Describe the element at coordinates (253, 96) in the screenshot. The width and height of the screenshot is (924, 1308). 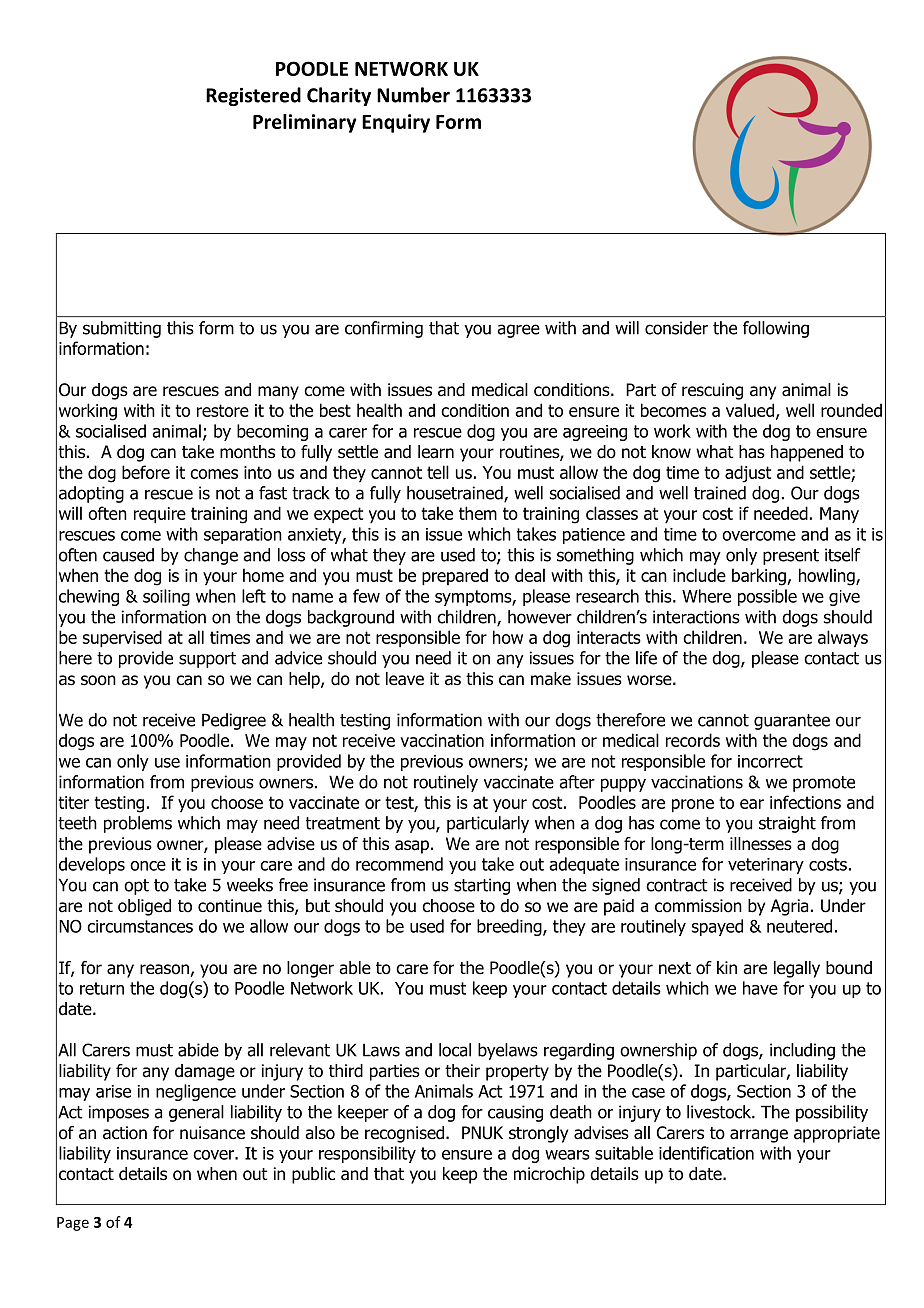
I see `Registered` at that location.
